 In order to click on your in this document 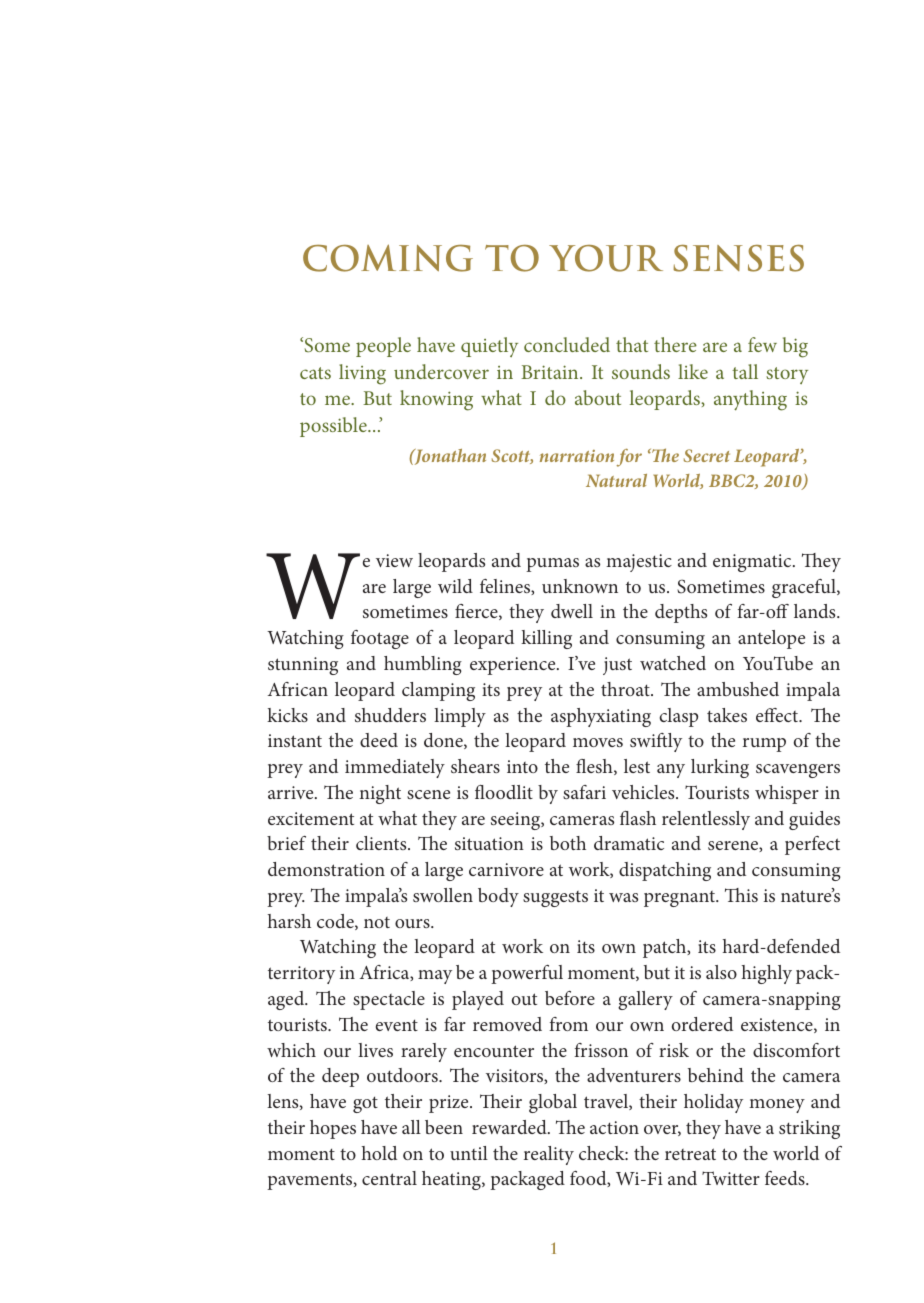, I will do `click(606, 258)`.
